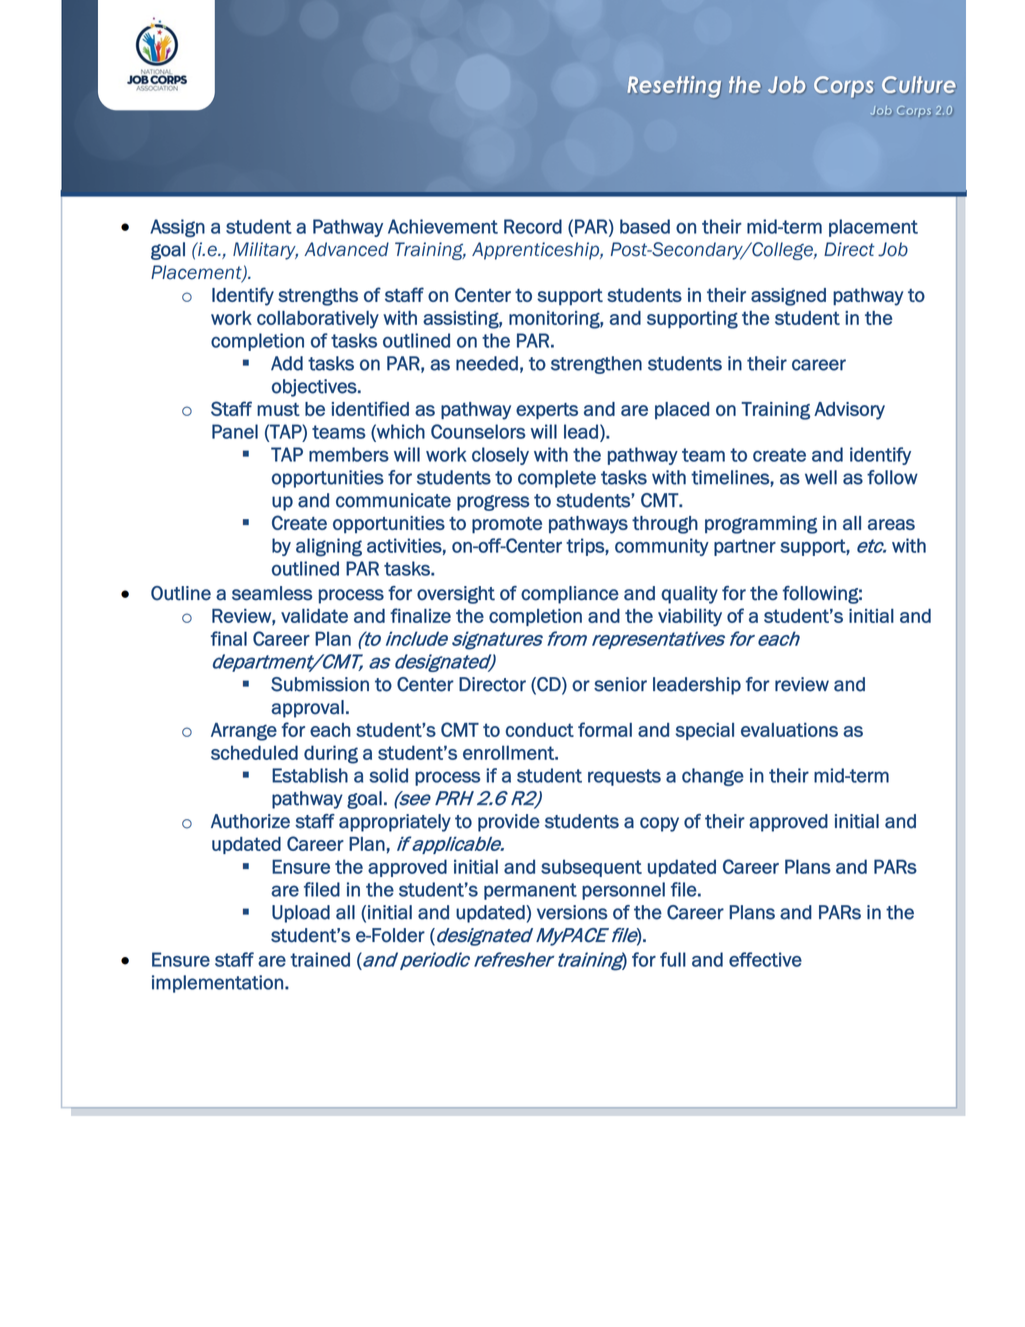 The height and width of the image is (1327, 1025). Describe the element at coordinates (789, 730) in the image. I see `evaluations` at that location.
